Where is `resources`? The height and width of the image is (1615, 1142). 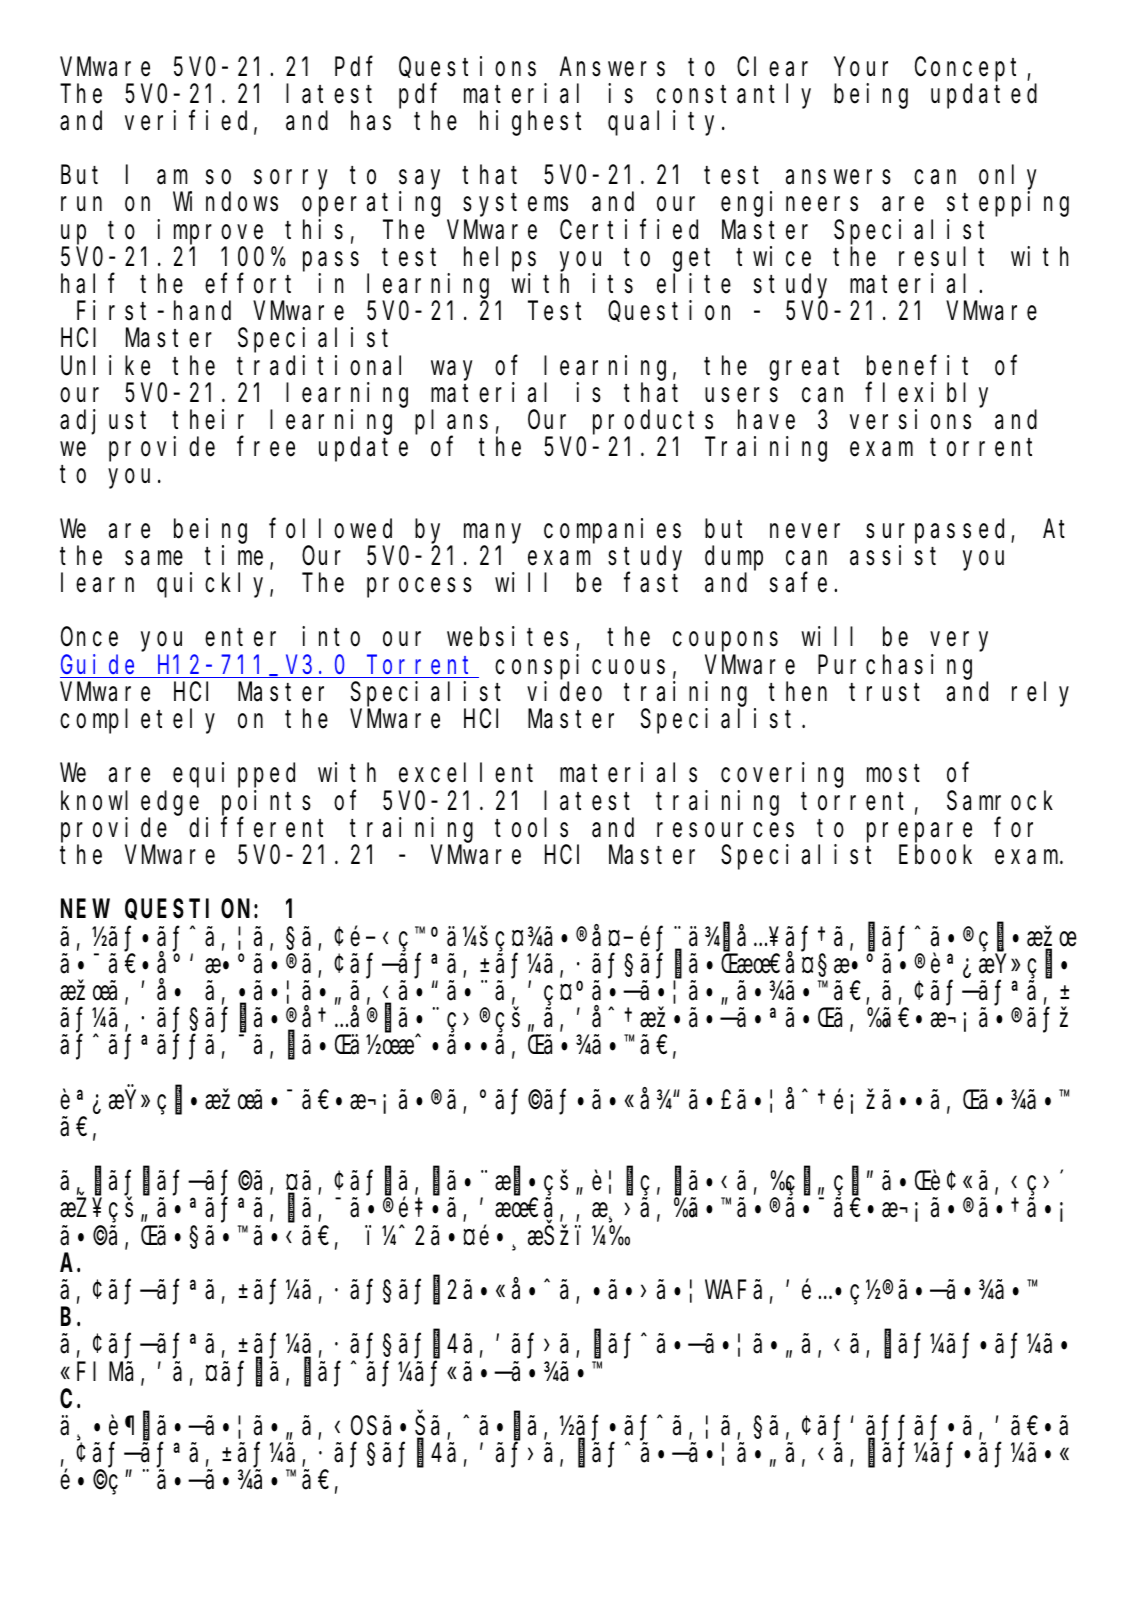
resources is located at coordinates (725, 830).
